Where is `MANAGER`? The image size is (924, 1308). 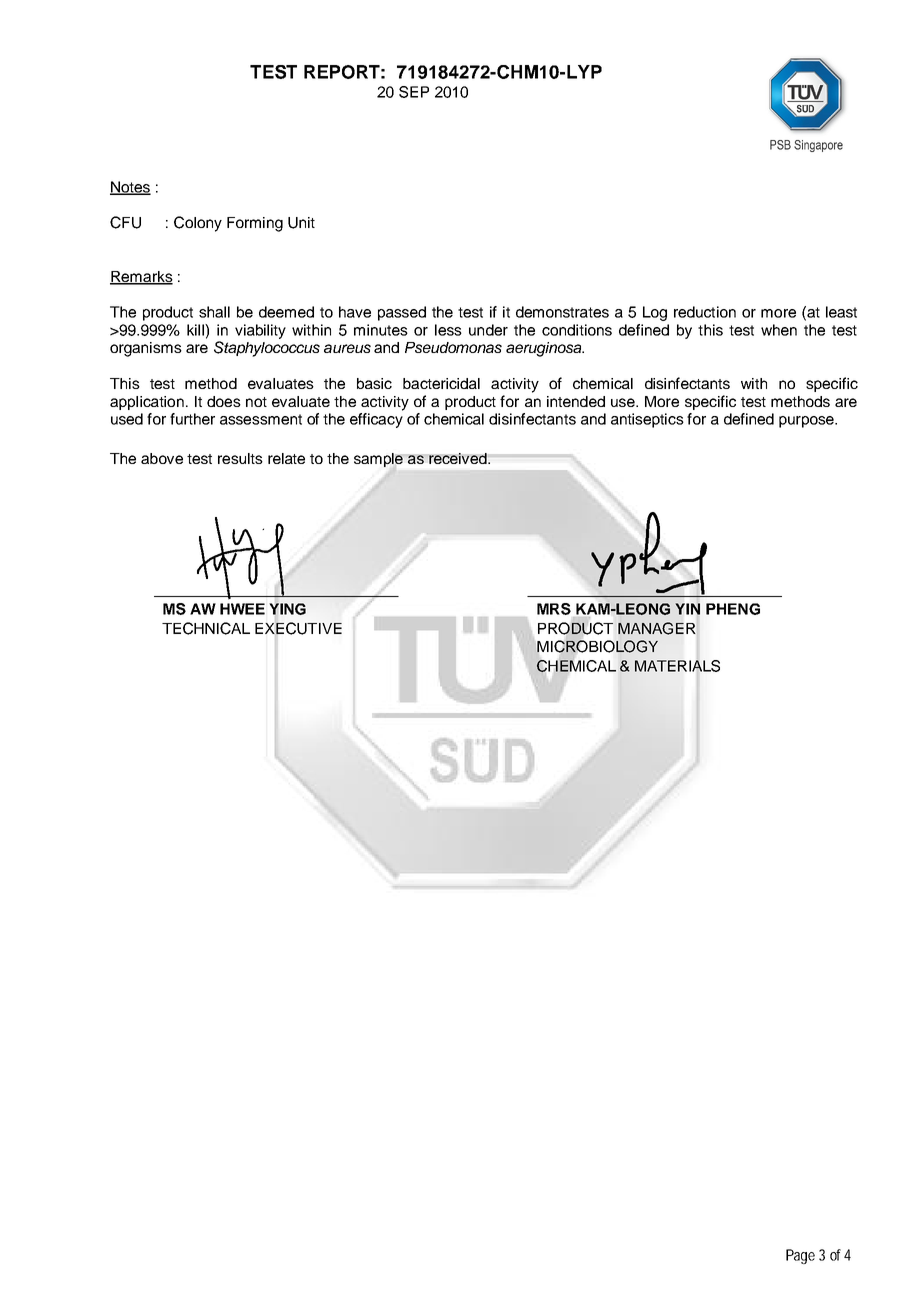
MANAGER is located at coordinates (656, 628).
